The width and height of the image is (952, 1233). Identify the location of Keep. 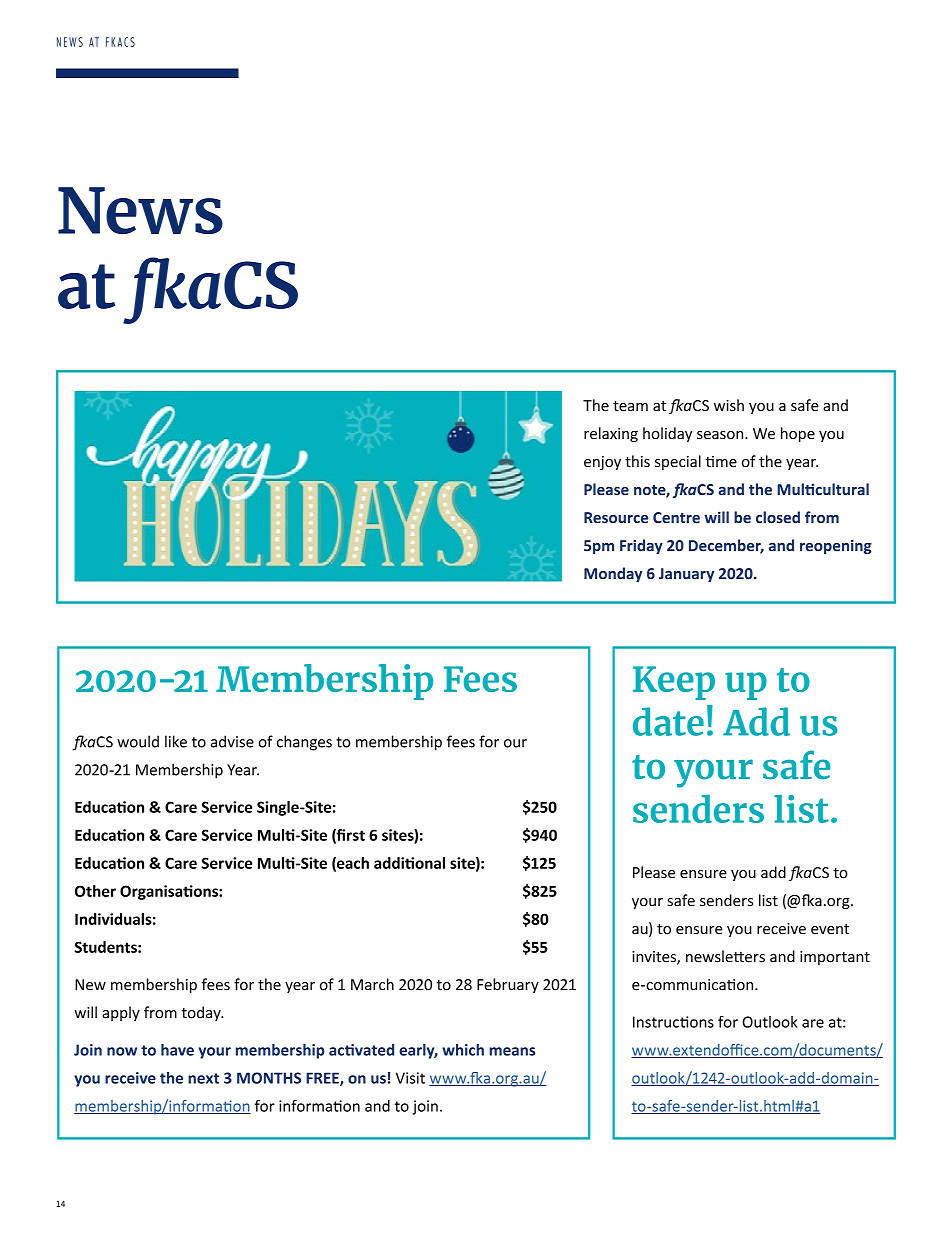
(674, 683).
